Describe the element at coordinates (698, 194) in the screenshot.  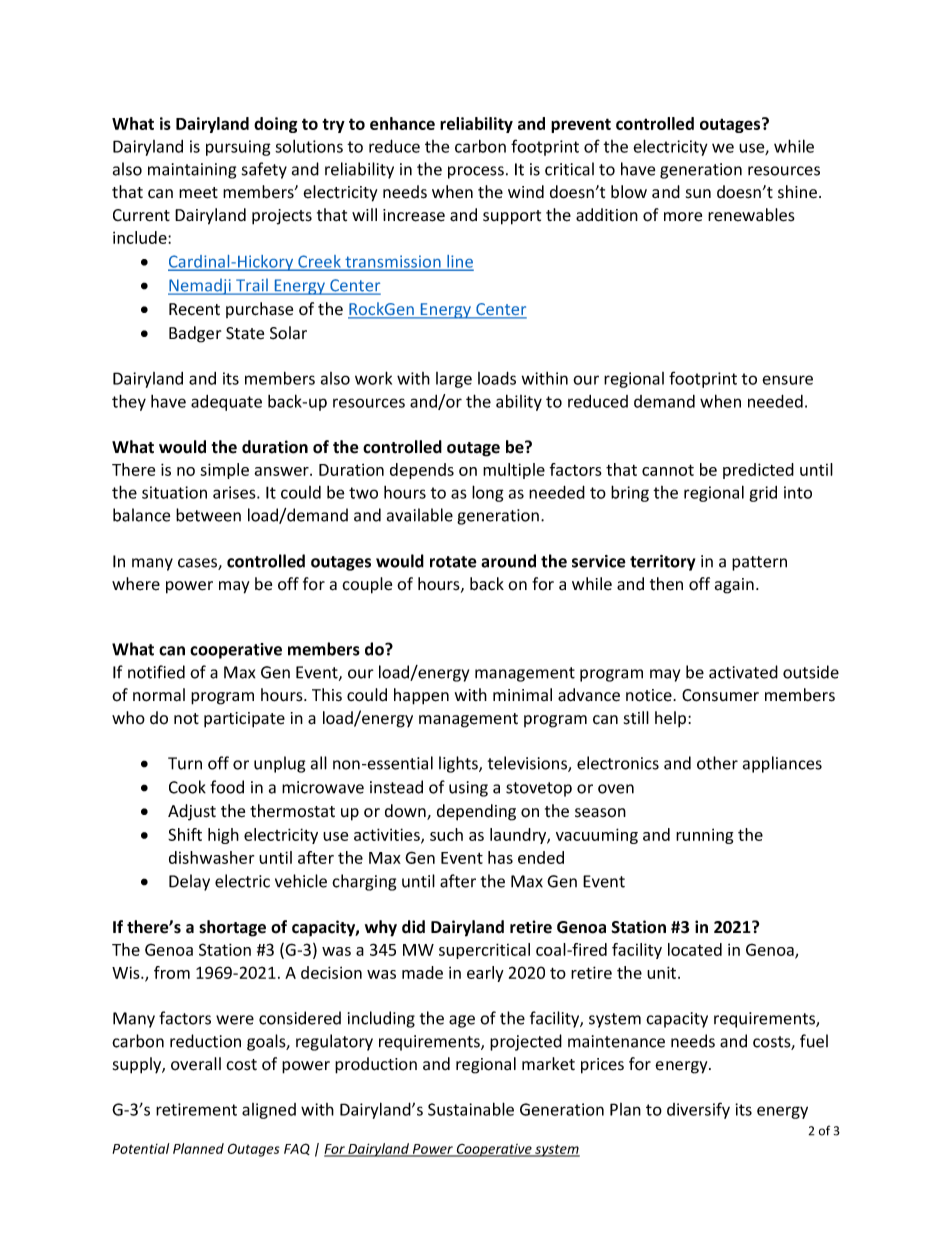
I see `sun` at that location.
